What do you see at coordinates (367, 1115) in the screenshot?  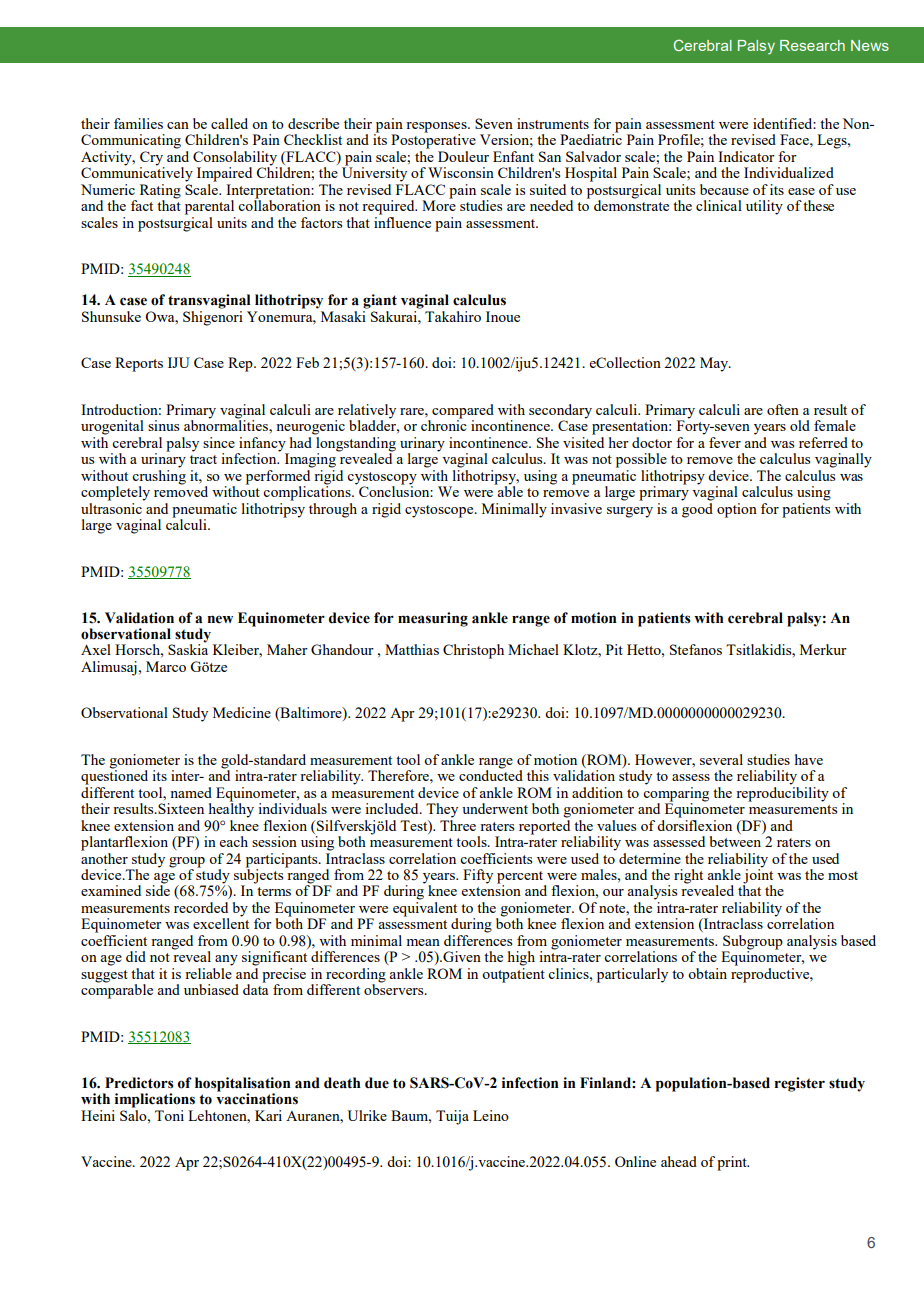 I see `Ulrike` at bounding box center [367, 1115].
